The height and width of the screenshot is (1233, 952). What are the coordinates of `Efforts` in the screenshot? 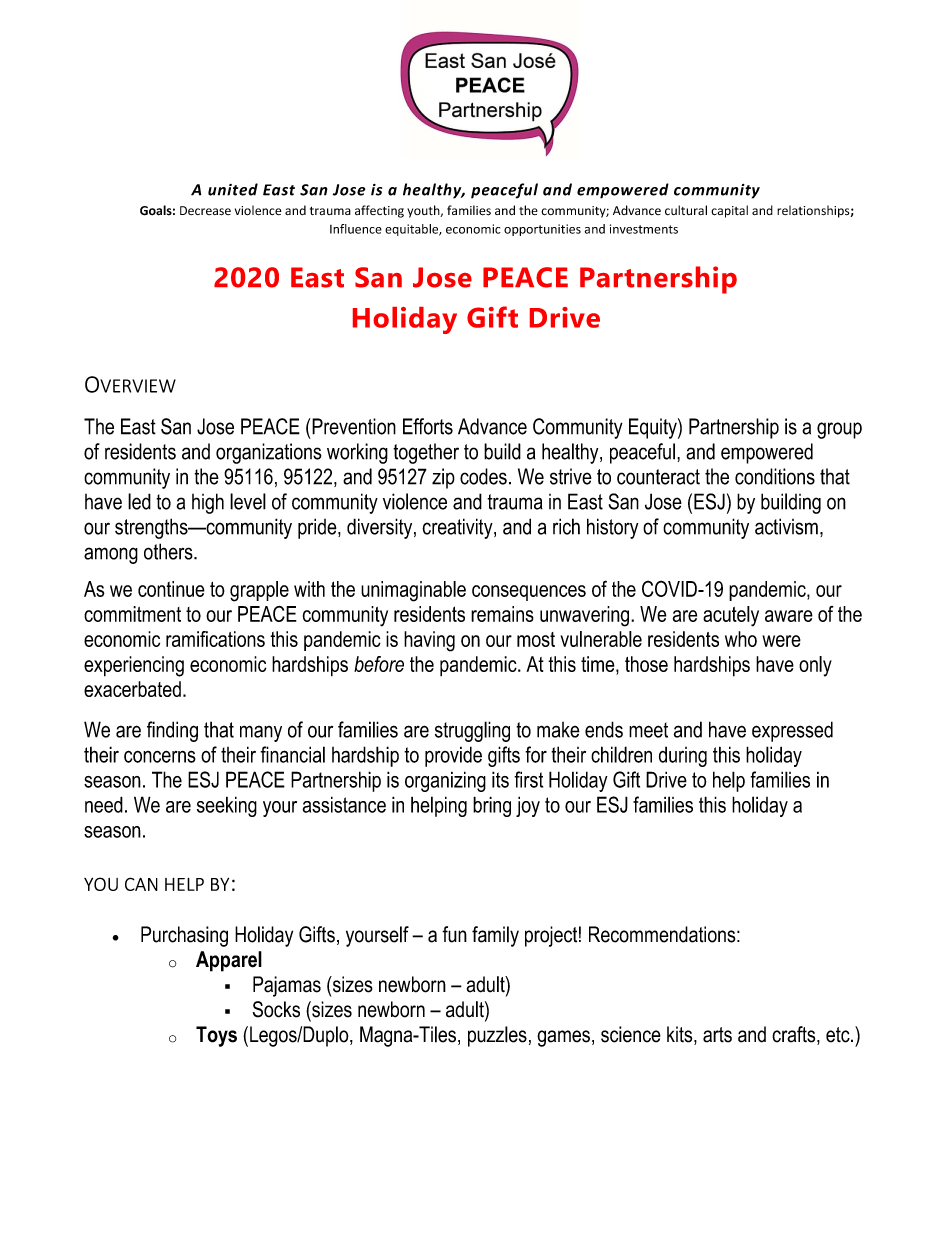 It's located at (428, 426).
